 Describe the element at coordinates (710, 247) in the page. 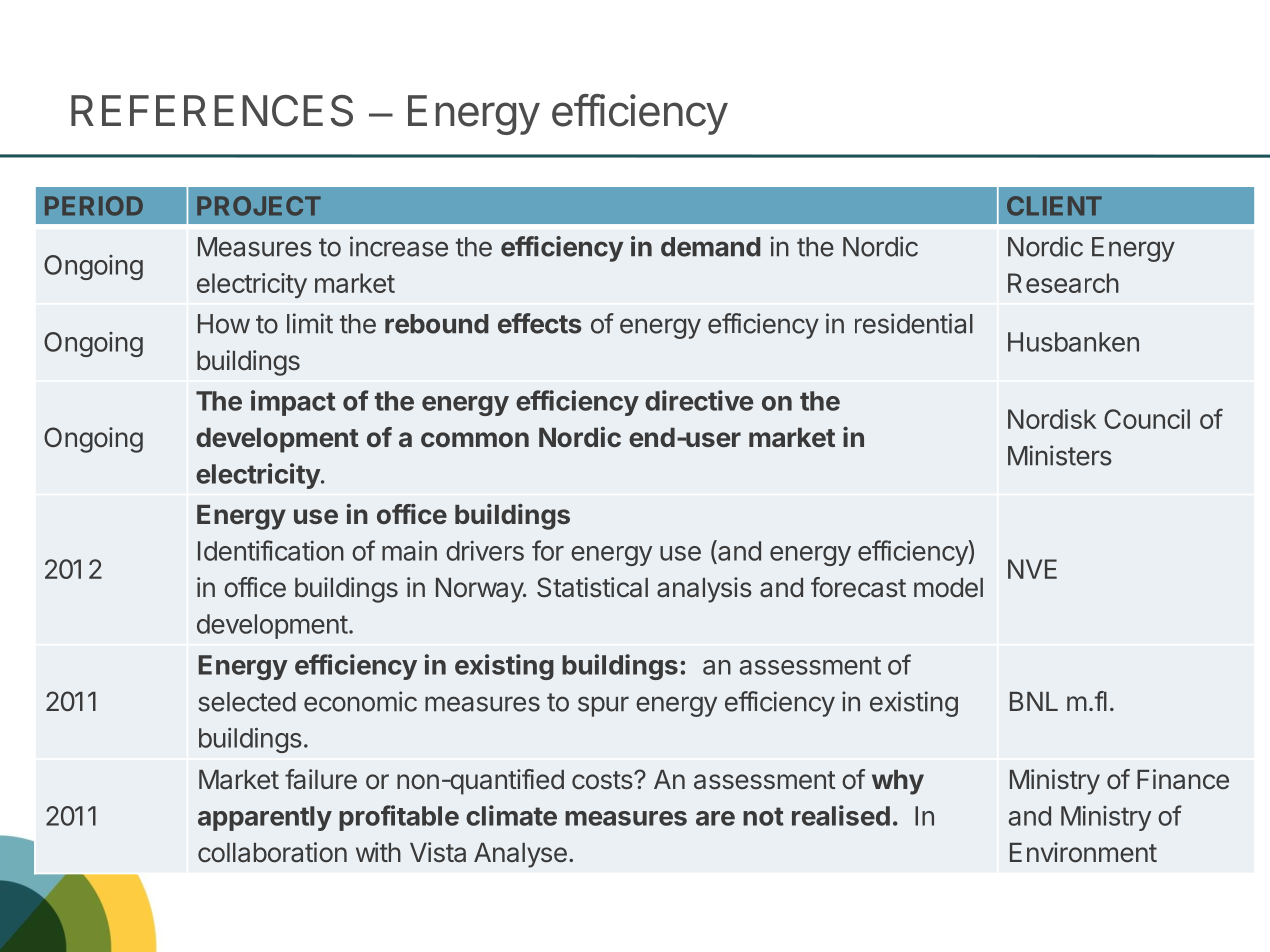

I see `demand` at that location.
